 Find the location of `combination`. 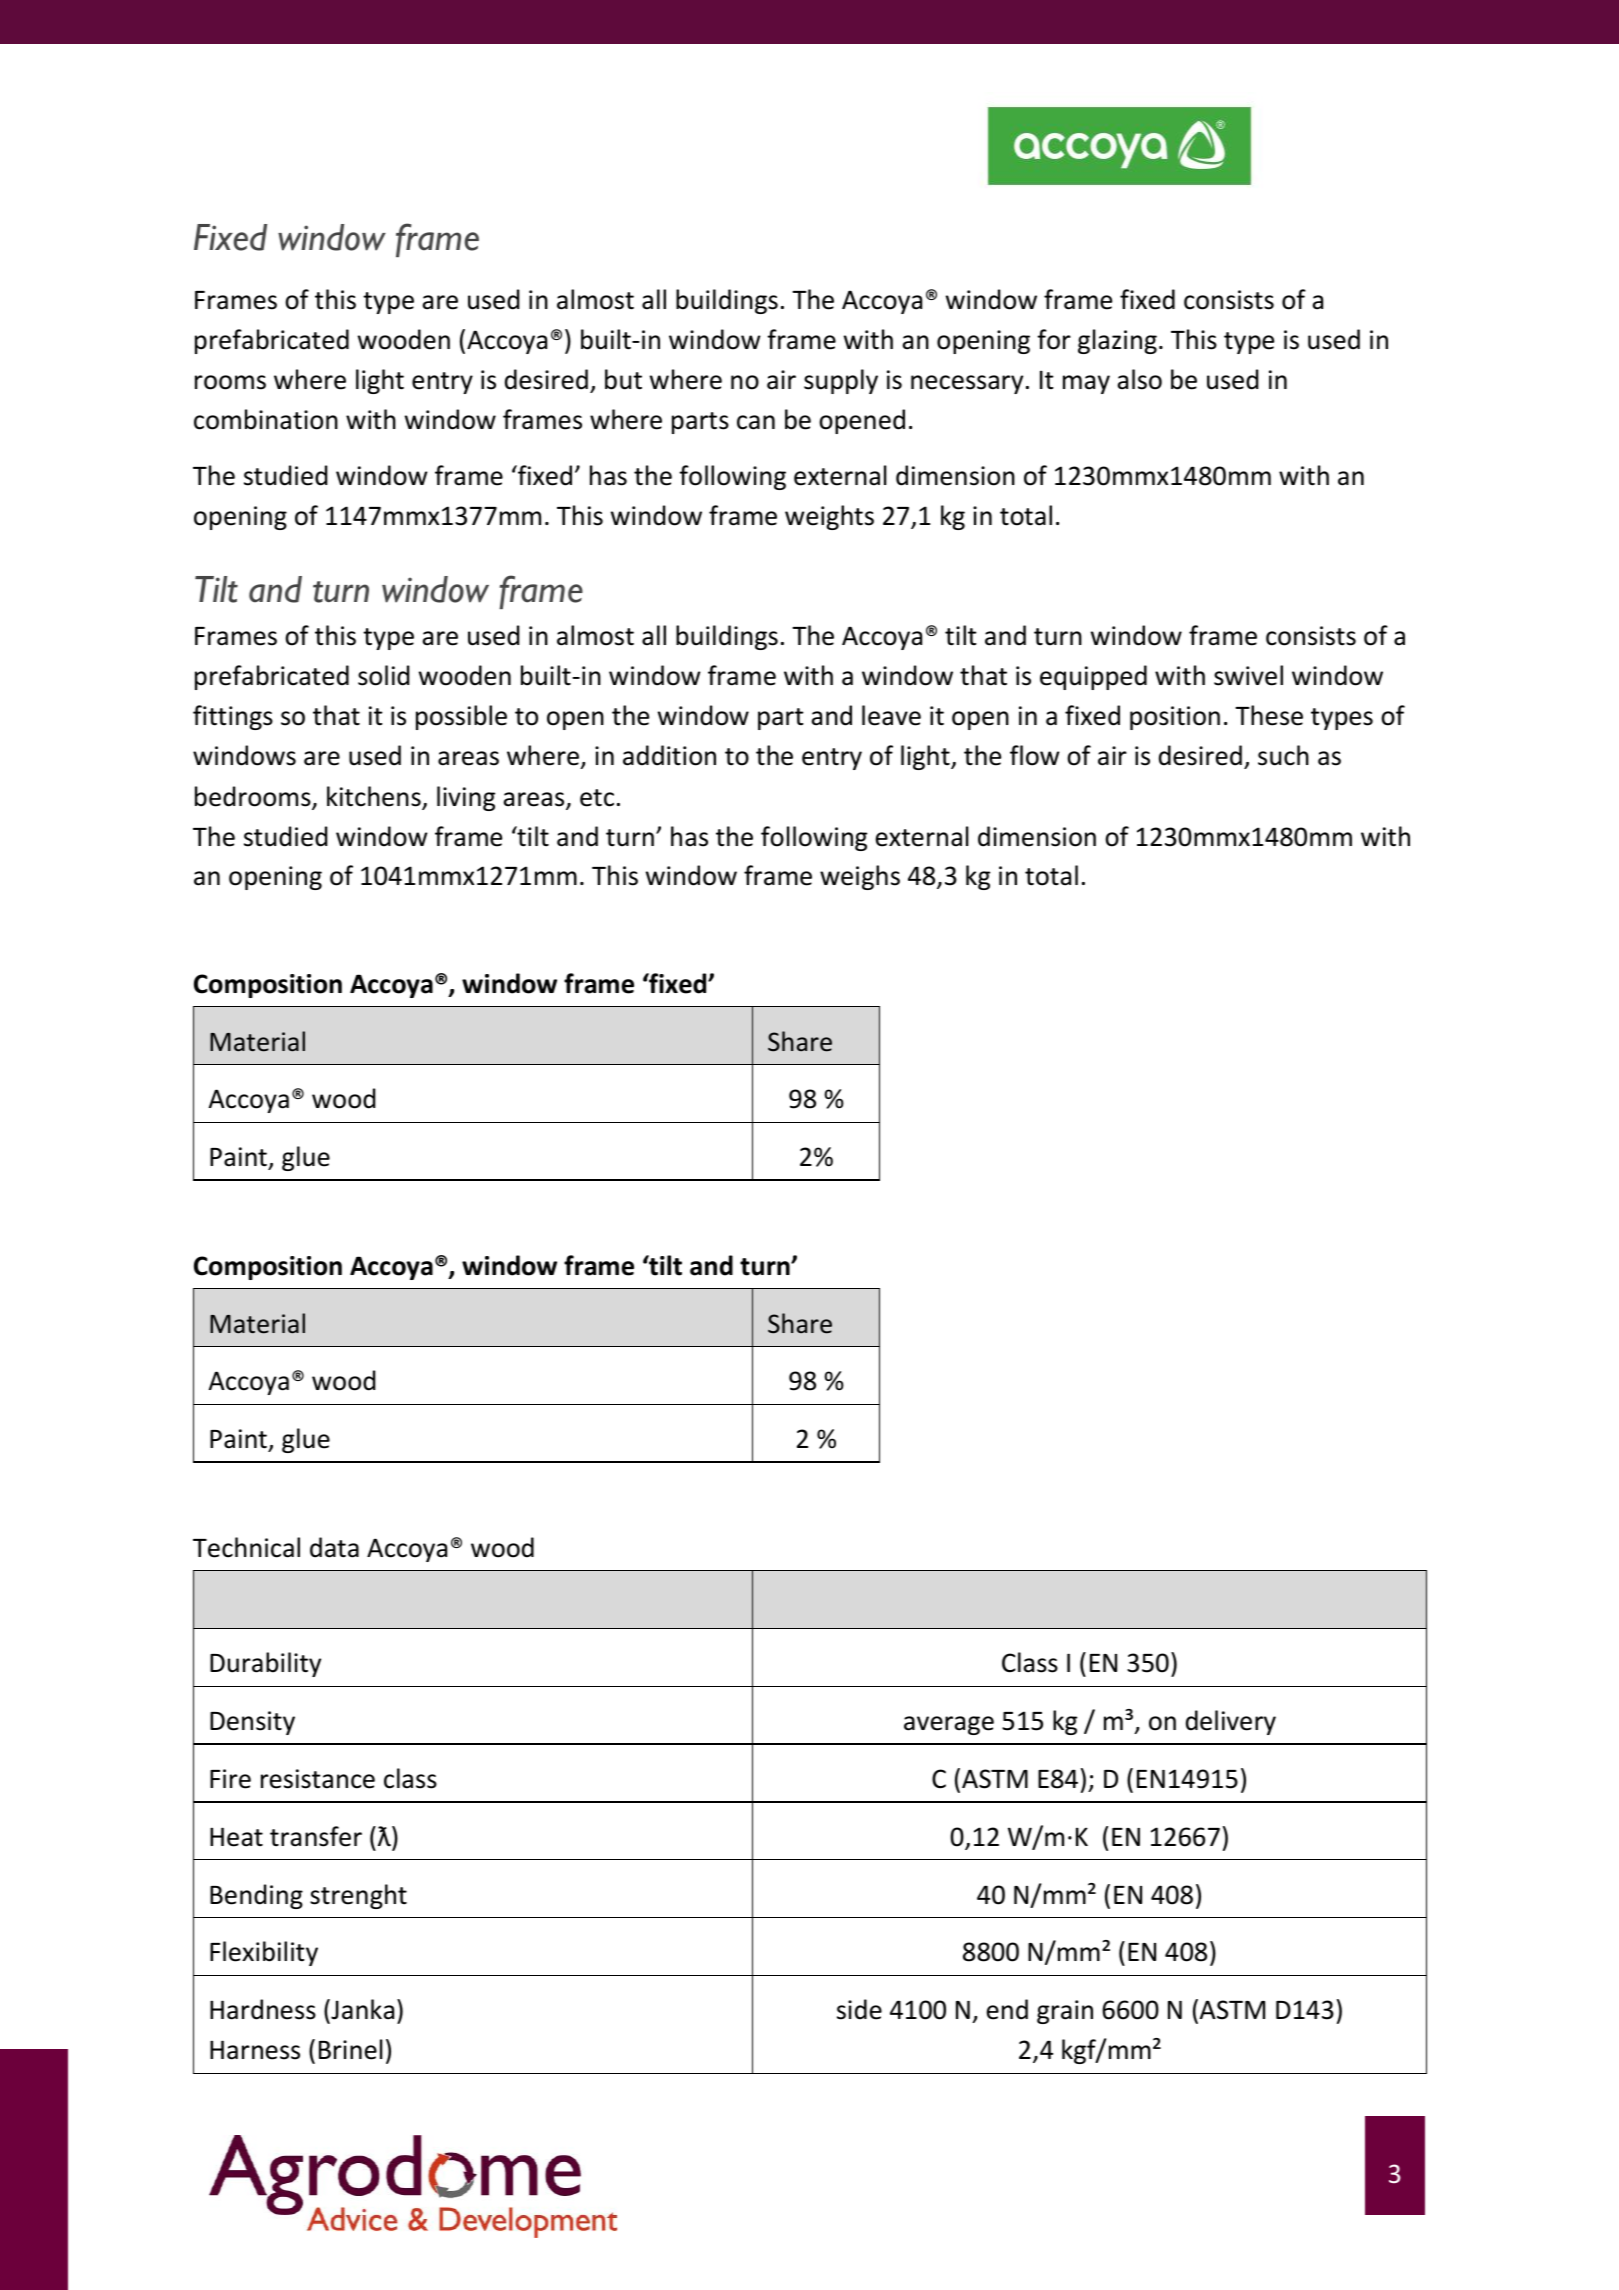

combination is located at coordinates (266, 419).
